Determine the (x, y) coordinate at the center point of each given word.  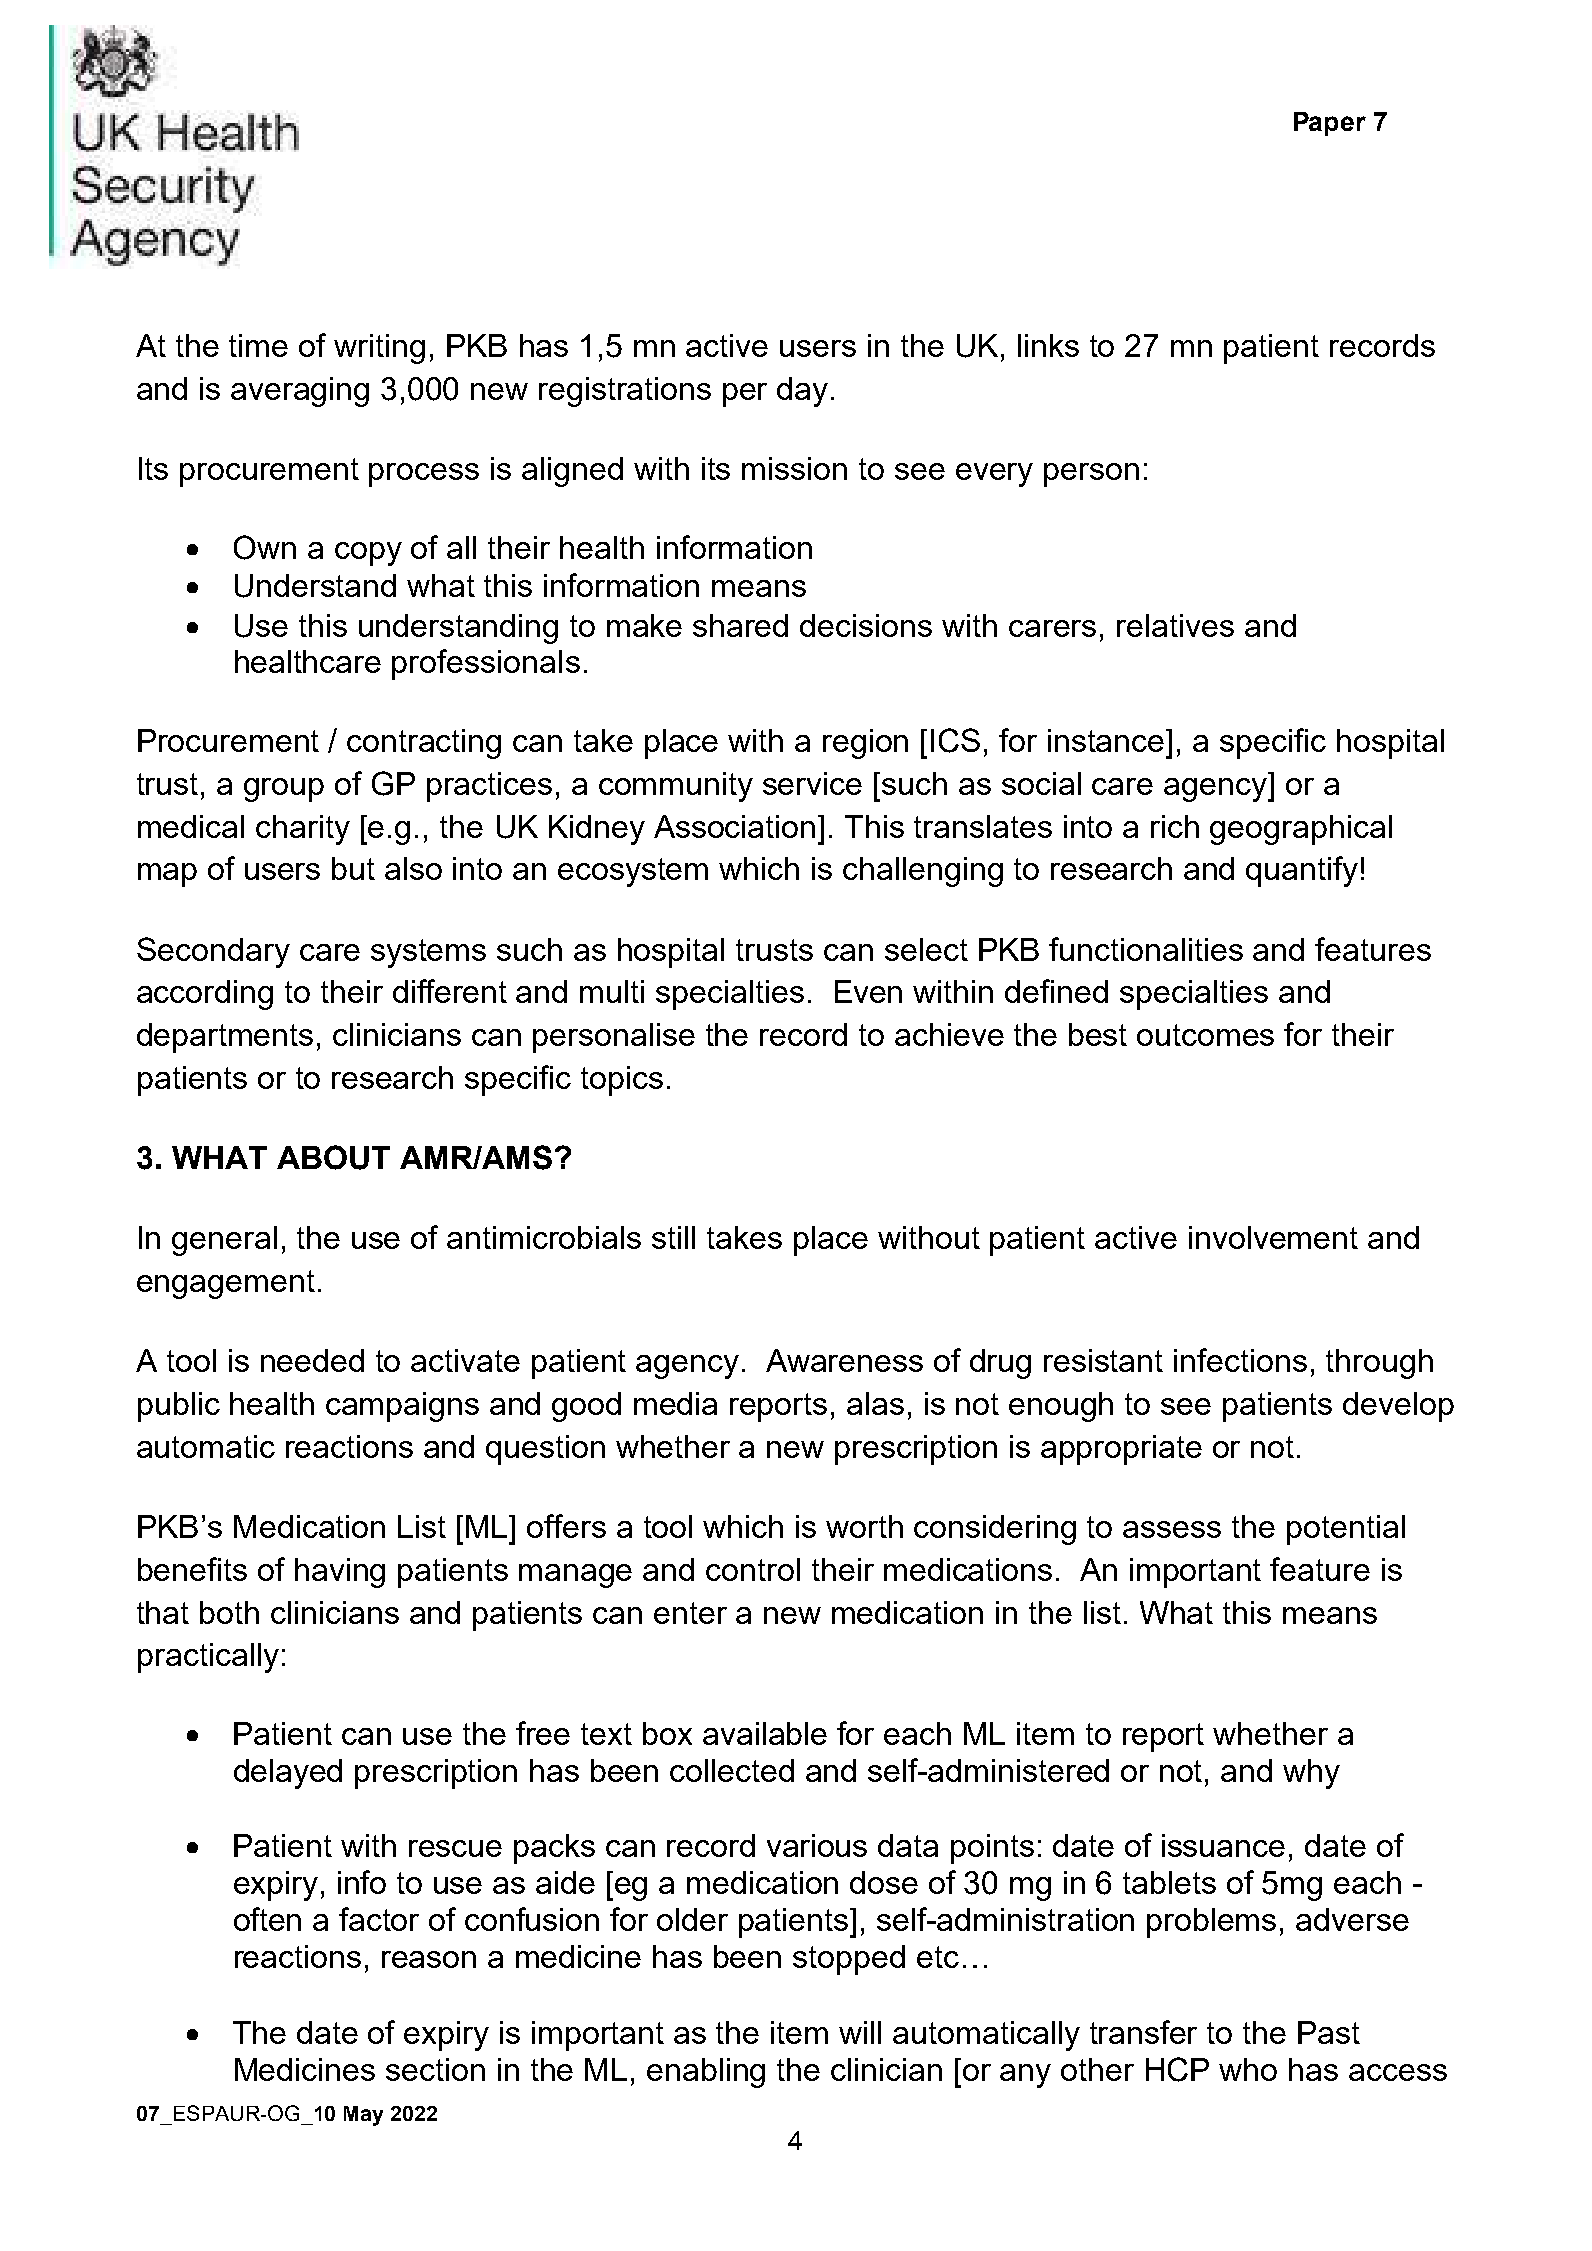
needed (312, 1360)
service (812, 783)
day (802, 392)
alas (875, 1403)
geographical (1301, 830)
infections (1240, 1360)
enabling (706, 2073)
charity (303, 830)
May (363, 2116)
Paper (1330, 124)
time (258, 345)
